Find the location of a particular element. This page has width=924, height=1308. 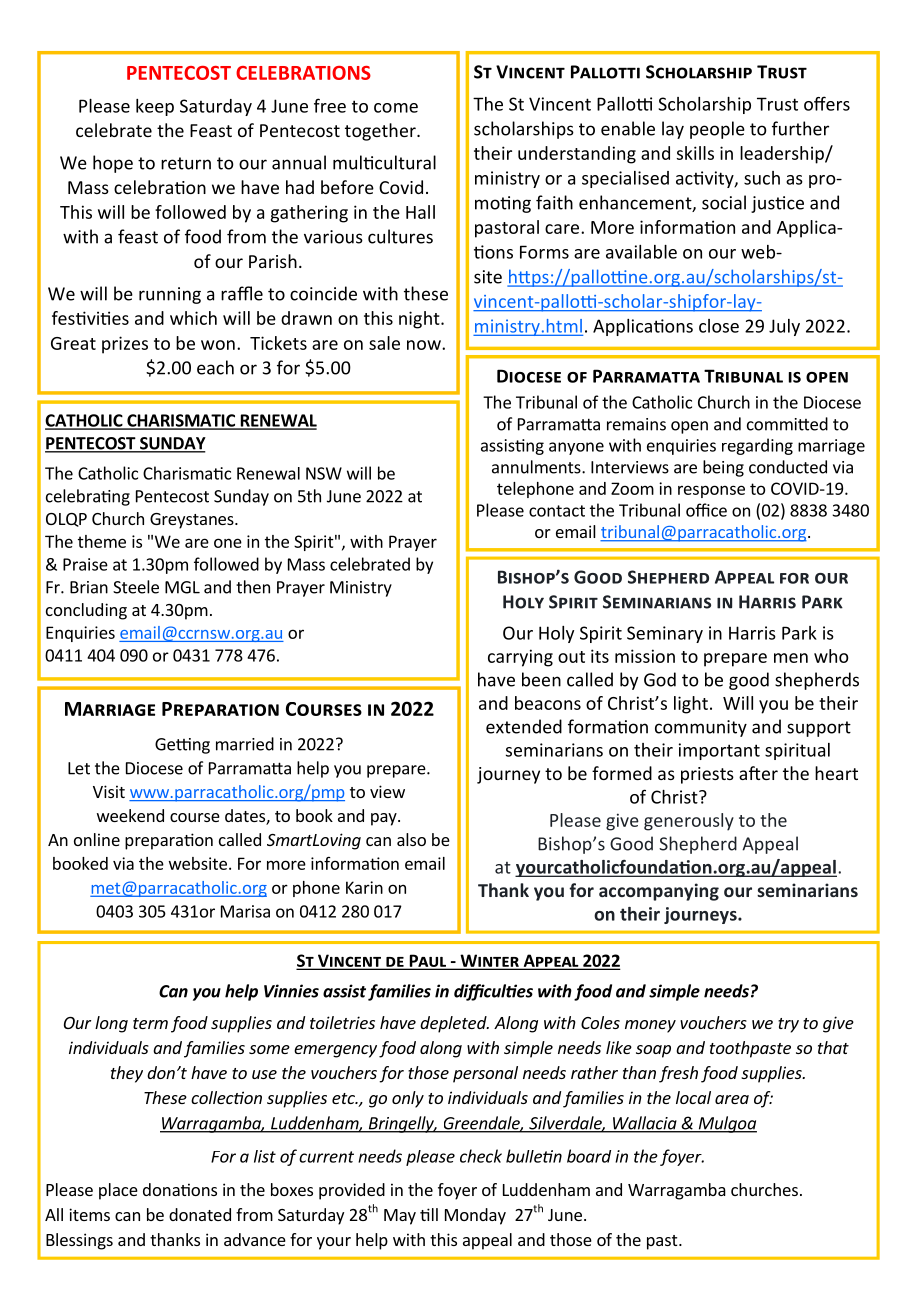

area is located at coordinates (732, 1099).
